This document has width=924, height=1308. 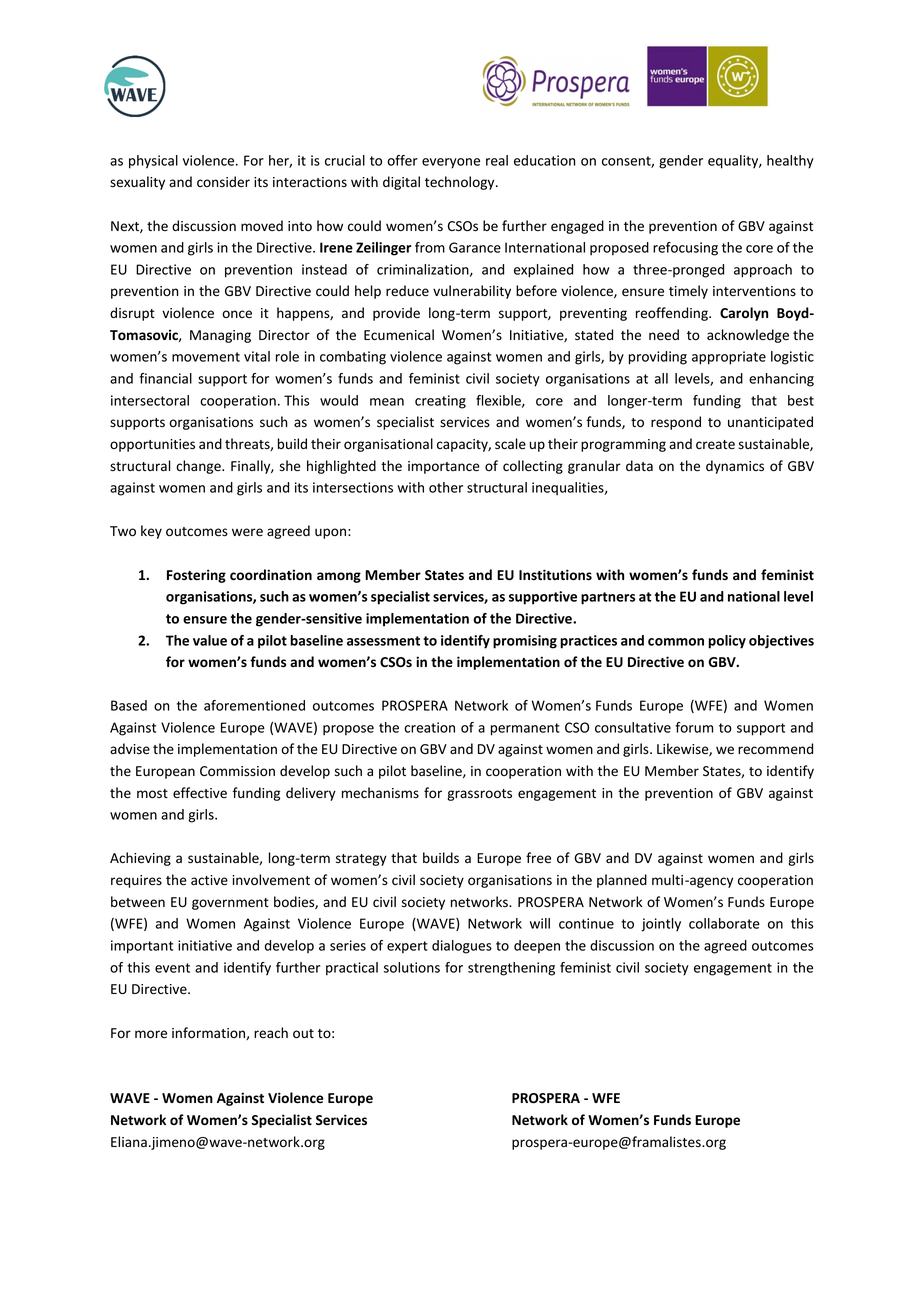 I want to click on promising, so click(x=525, y=642).
